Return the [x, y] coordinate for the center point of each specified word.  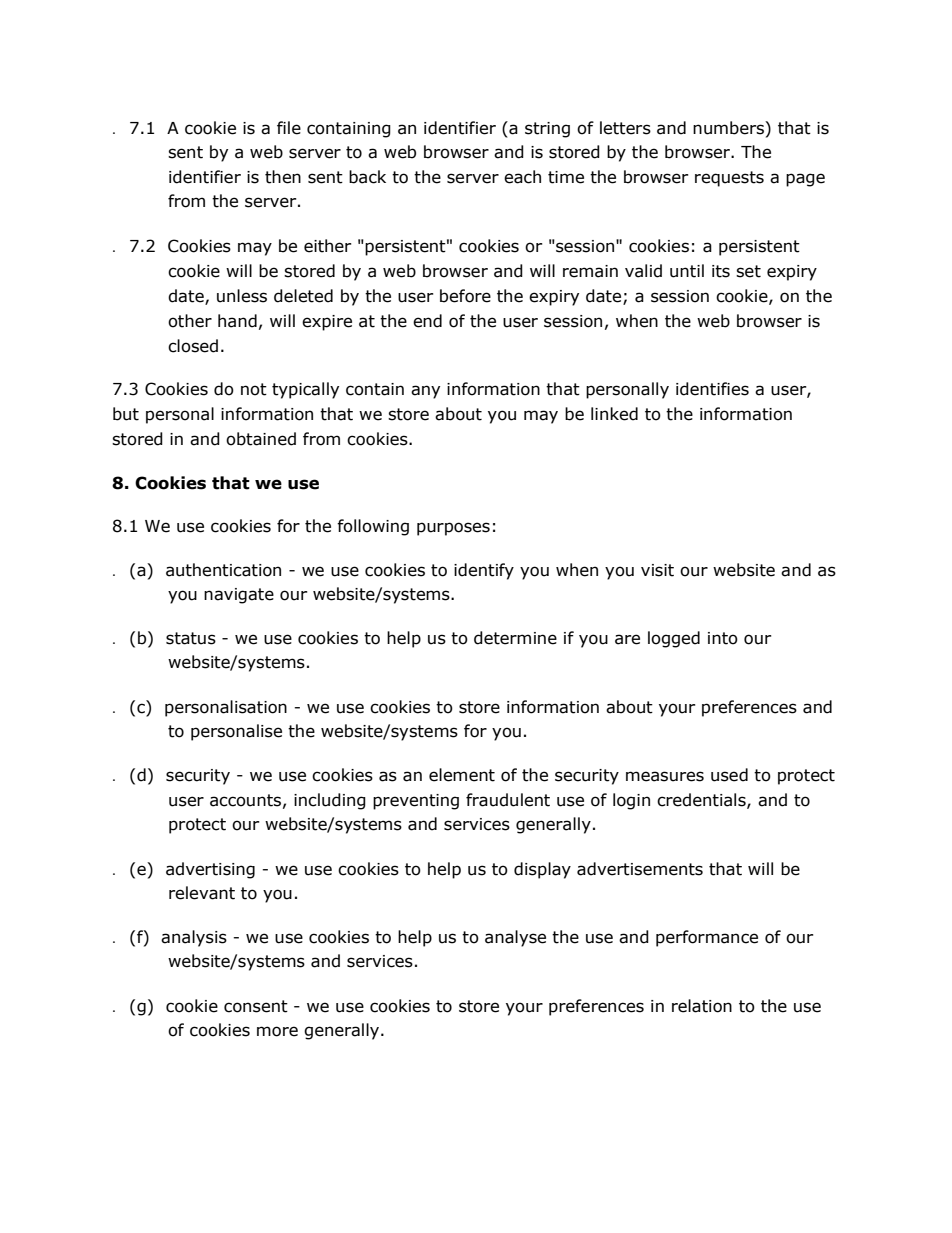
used [729, 775]
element [462, 775]
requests [729, 179]
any [425, 392]
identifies [712, 389]
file [289, 128]
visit [657, 570]
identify [484, 571]
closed [193, 346]
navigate [239, 596]
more [277, 1031]
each [522, 177]
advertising [210, 870]
